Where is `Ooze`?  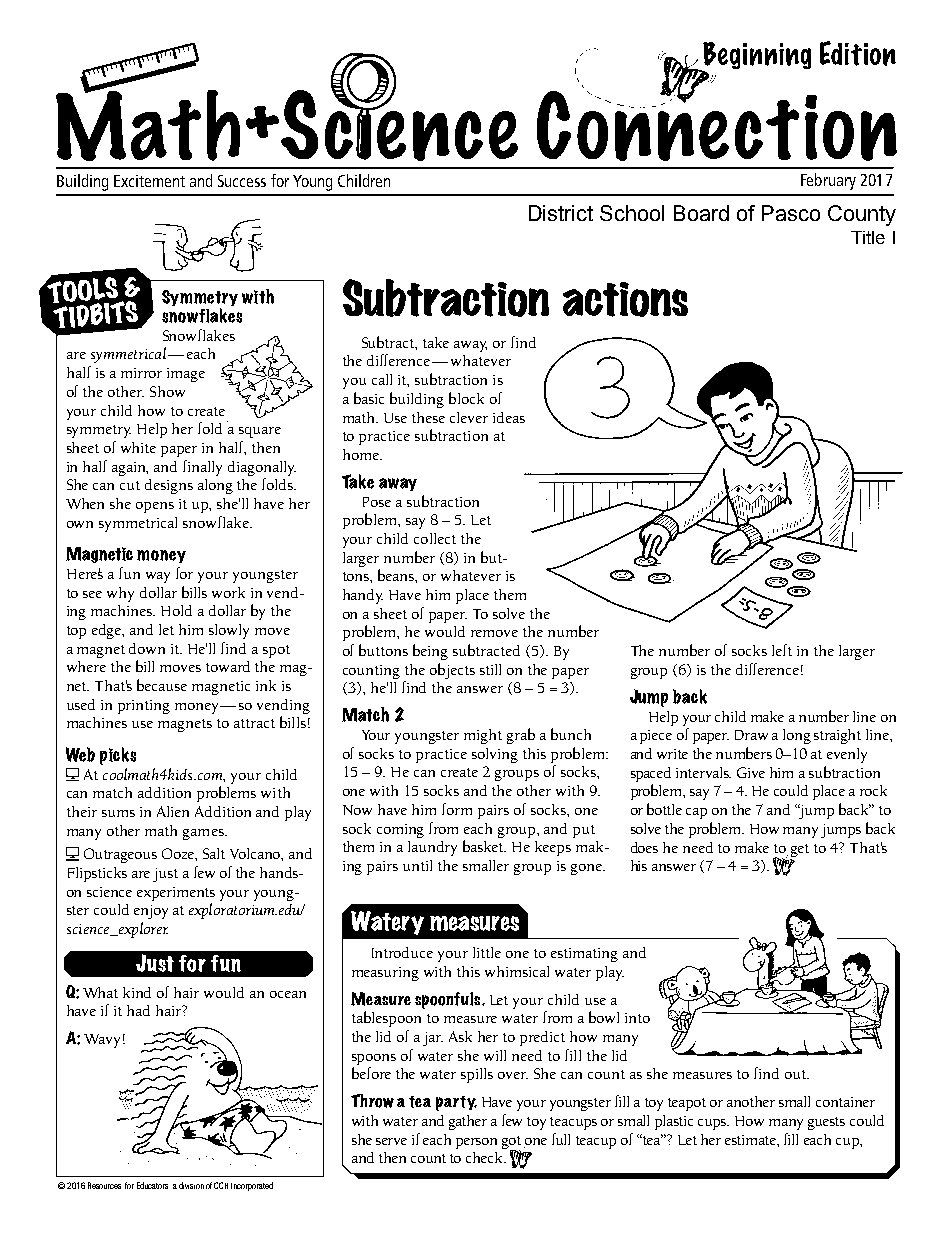
Ooze is located at coordinates (179, 854).
